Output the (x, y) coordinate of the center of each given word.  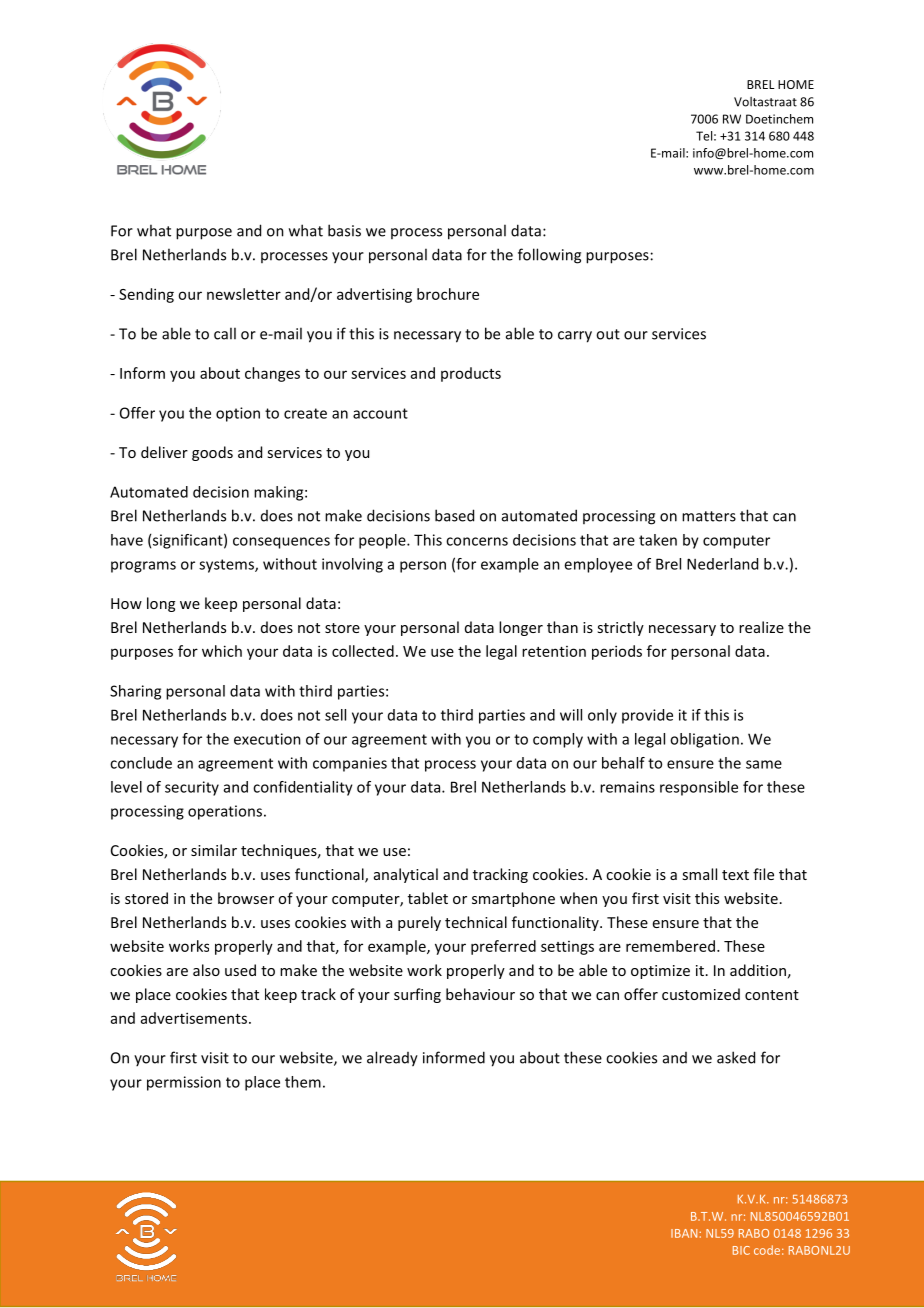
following (549, 256)
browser (246, 898)
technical (476, 922)
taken (658, 540)
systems (227, 566)
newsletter (244, 294)
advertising (374, 295)
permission (184, 1083)
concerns (477, 541)
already (392, 1059)
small (699, 874)
